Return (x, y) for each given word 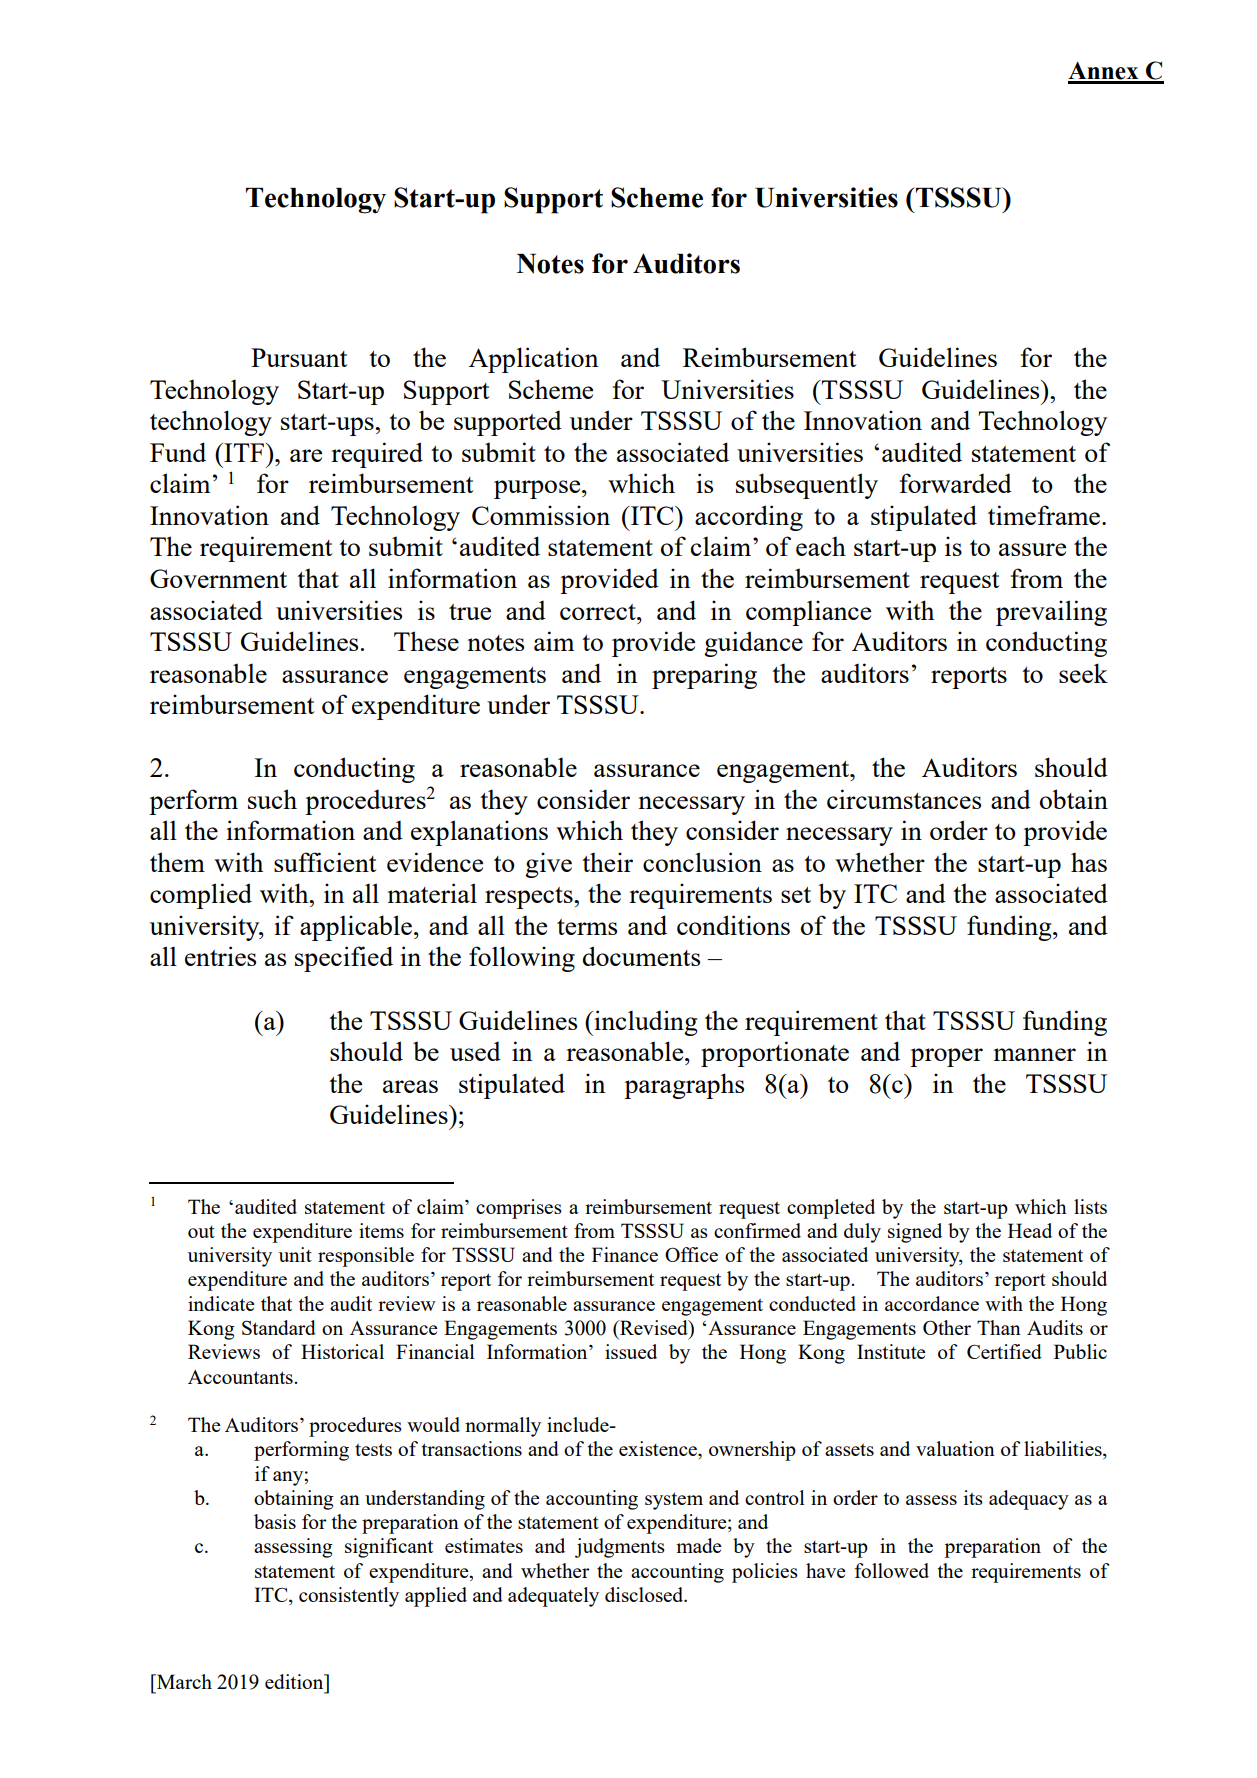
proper (946, 1057)
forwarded (956, 483)
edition (295, 1681)
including (644, 1023)
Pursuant (299, 357)
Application (534, 360)
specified (344, 959)
